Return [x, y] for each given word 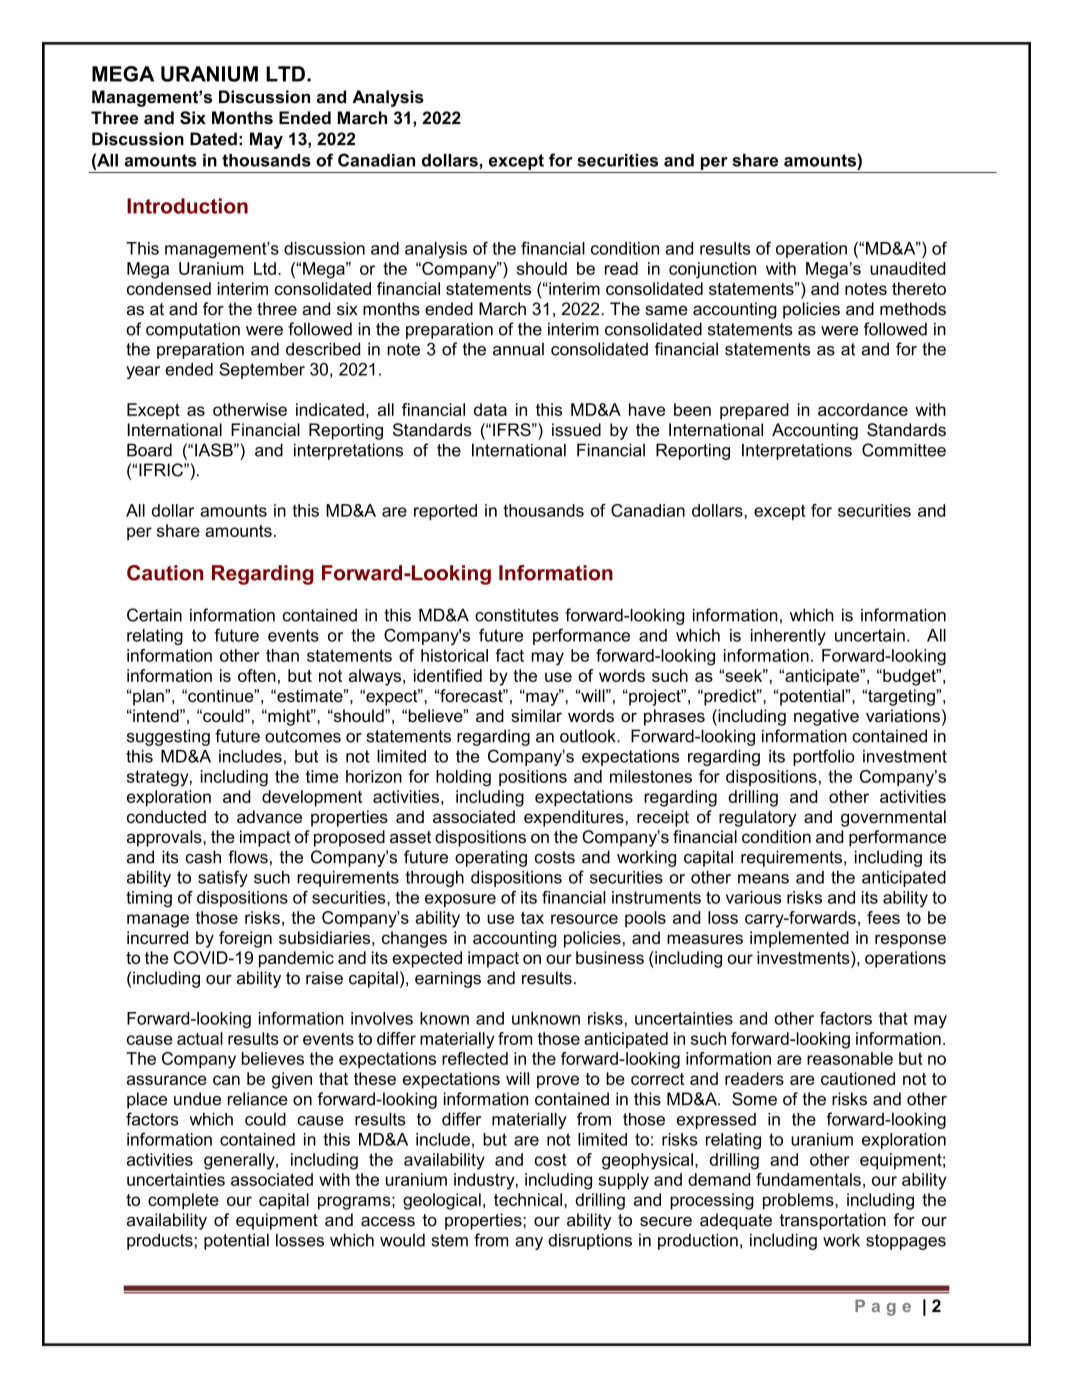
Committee [904, 450]
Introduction [187, 206]
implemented [799, 939]
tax [532, 918]
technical [529, 1199]
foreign [245, 939]
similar [536, 716]
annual [518, 349]
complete [183, 1201]
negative [826, 717]
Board [149, 450]
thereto [919, 288]
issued [576, 430]
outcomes [303, 736]
